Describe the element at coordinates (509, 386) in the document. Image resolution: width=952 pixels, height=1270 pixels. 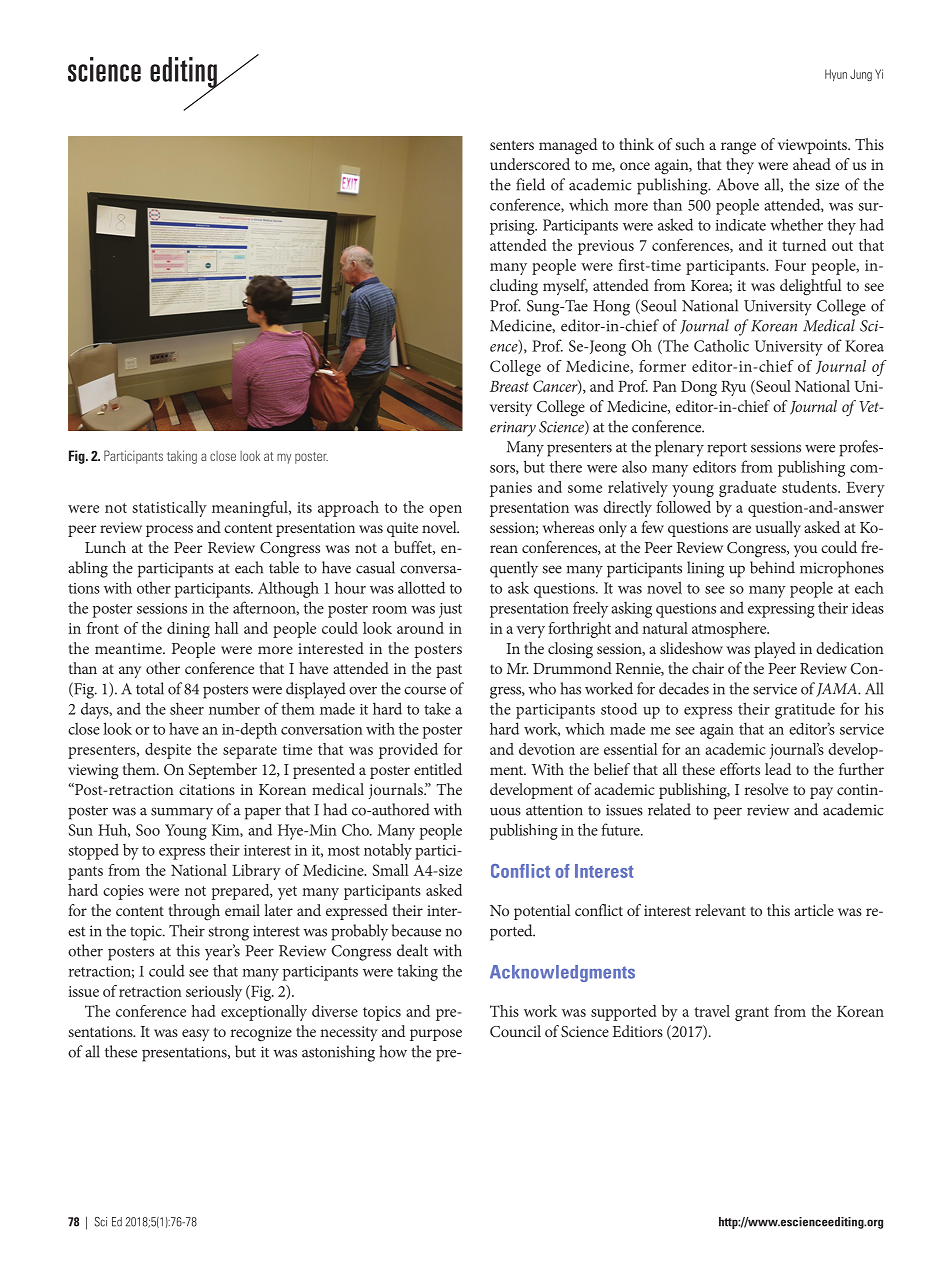
I see `Breast` at that location.
